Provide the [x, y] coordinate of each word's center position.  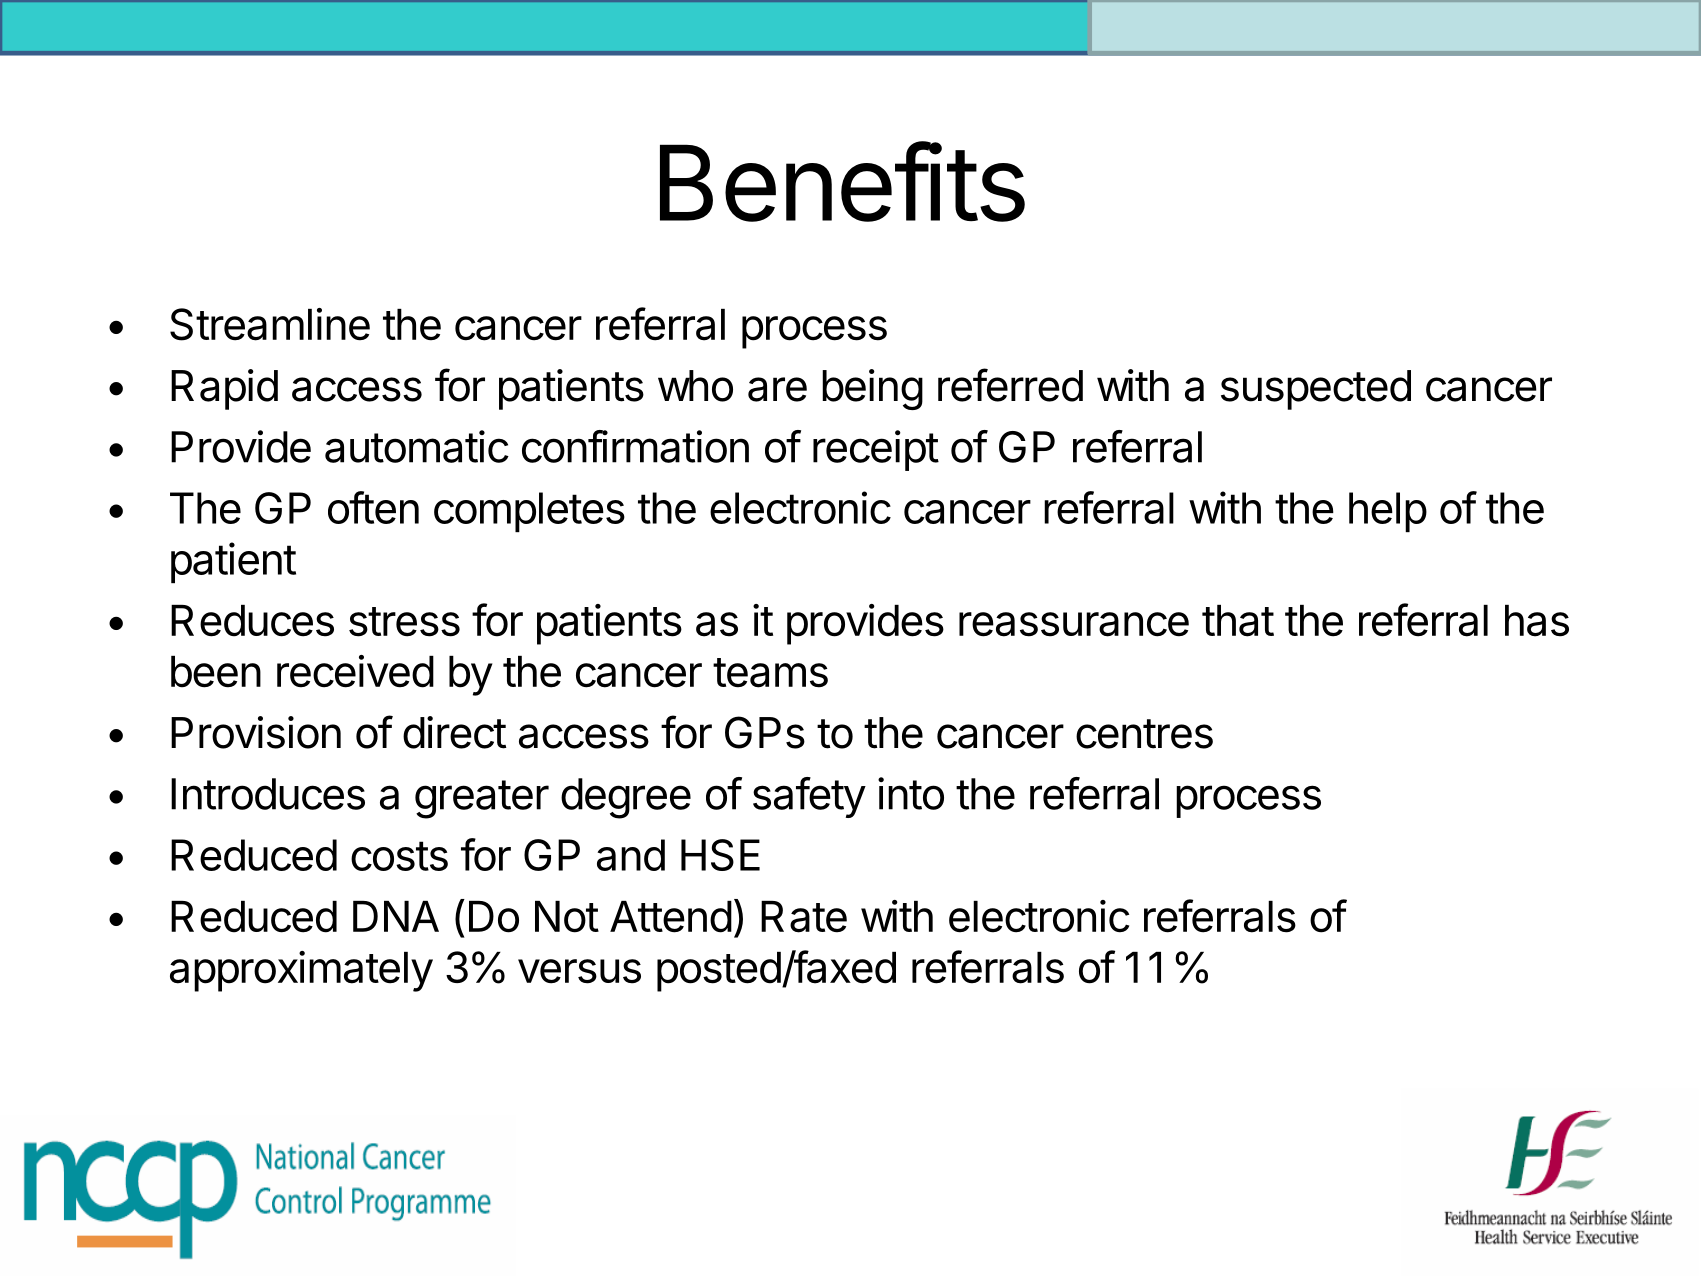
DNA [396, 916]
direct [454, 732]
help [1388, 512]
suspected [1316, 390]
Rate [804, 917]
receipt [876, 450]
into [911, 793]
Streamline [270, 324]
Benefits [842, 182]
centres [1144, 734]
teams [770, 673]
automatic [417, 446]
